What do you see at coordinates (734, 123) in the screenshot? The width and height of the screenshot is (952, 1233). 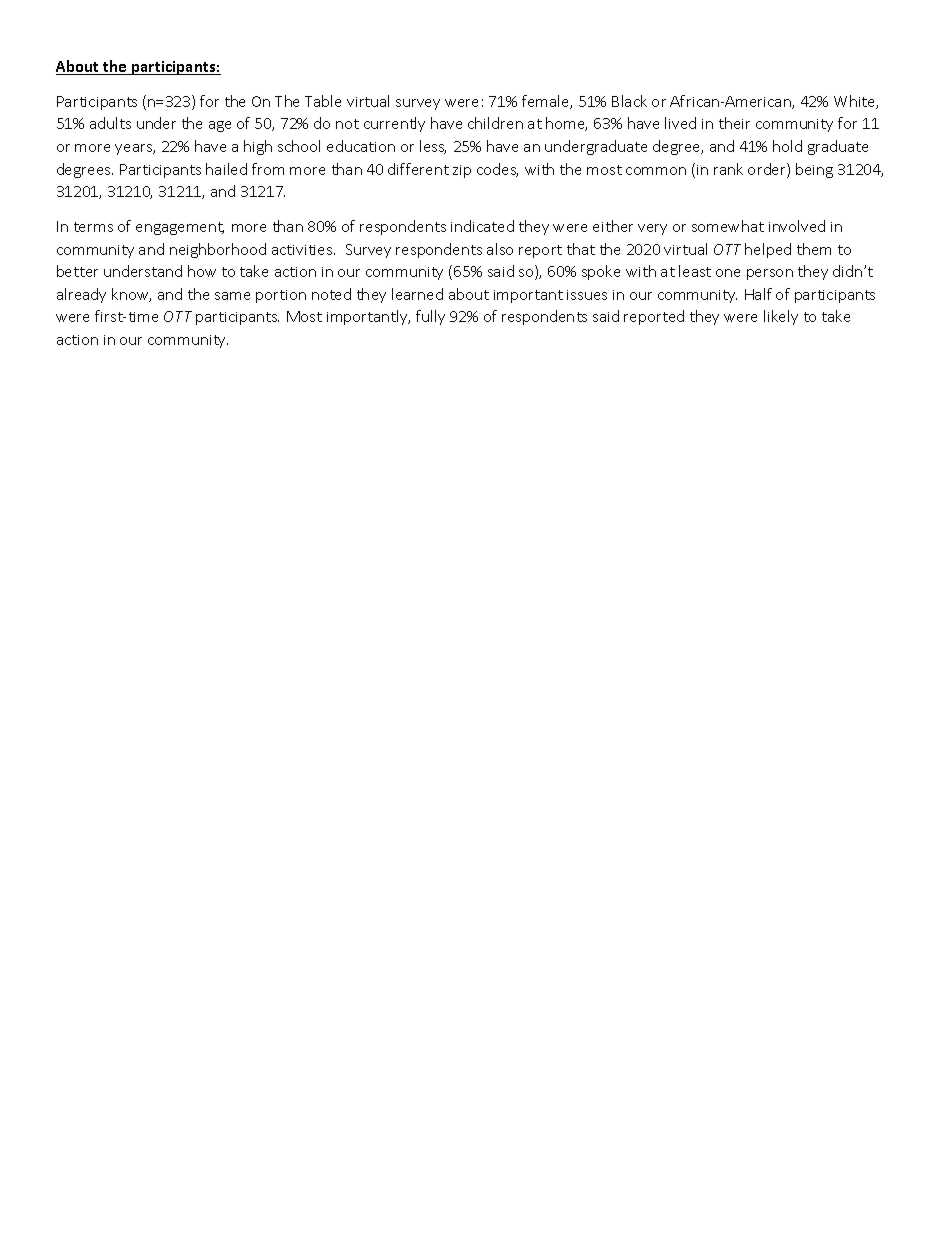 I see `their` at bounding box center [734, 123].
